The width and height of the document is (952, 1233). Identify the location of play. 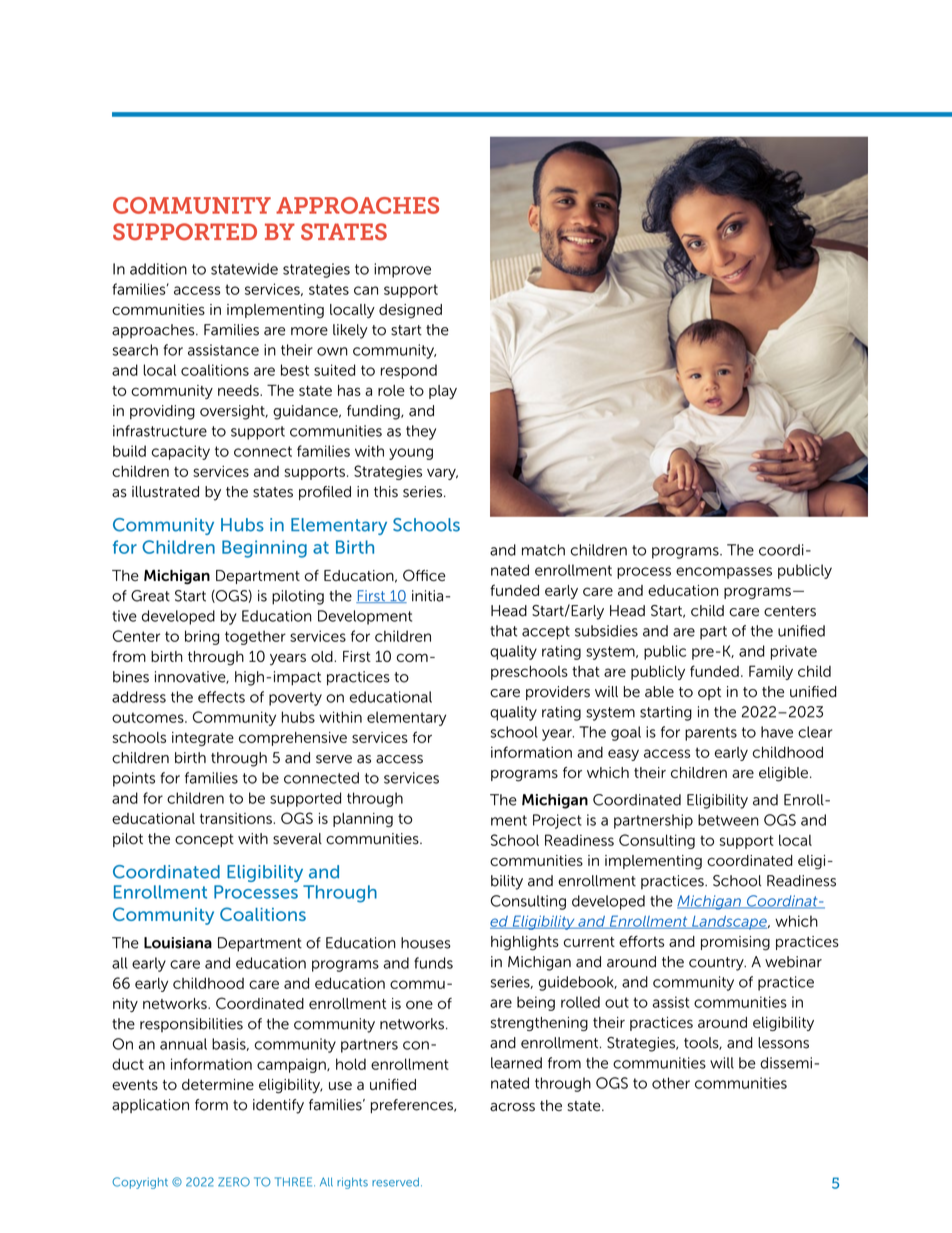
(443, 392).
